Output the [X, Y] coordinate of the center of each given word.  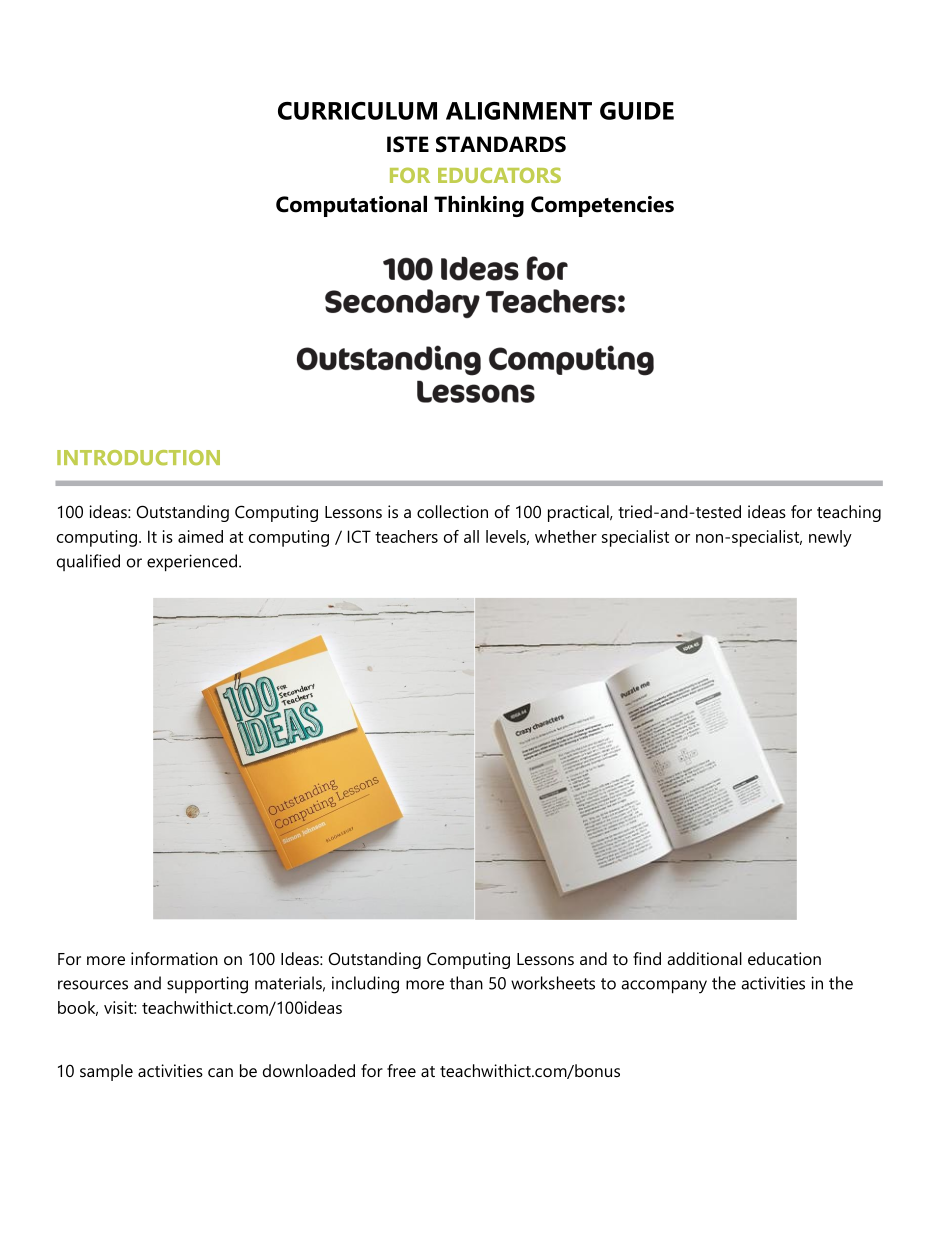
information [174, 958]
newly [830, 538]
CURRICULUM [357, 111]
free [401, 1070]
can [220, 1072]
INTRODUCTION [138, 457]
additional [704, 958]
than [466, 983]
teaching [849, 513]
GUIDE [637, 111]
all [471, 536]
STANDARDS [501, 144]
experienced [192, 563]
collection [452, 511]
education [784, 958]
